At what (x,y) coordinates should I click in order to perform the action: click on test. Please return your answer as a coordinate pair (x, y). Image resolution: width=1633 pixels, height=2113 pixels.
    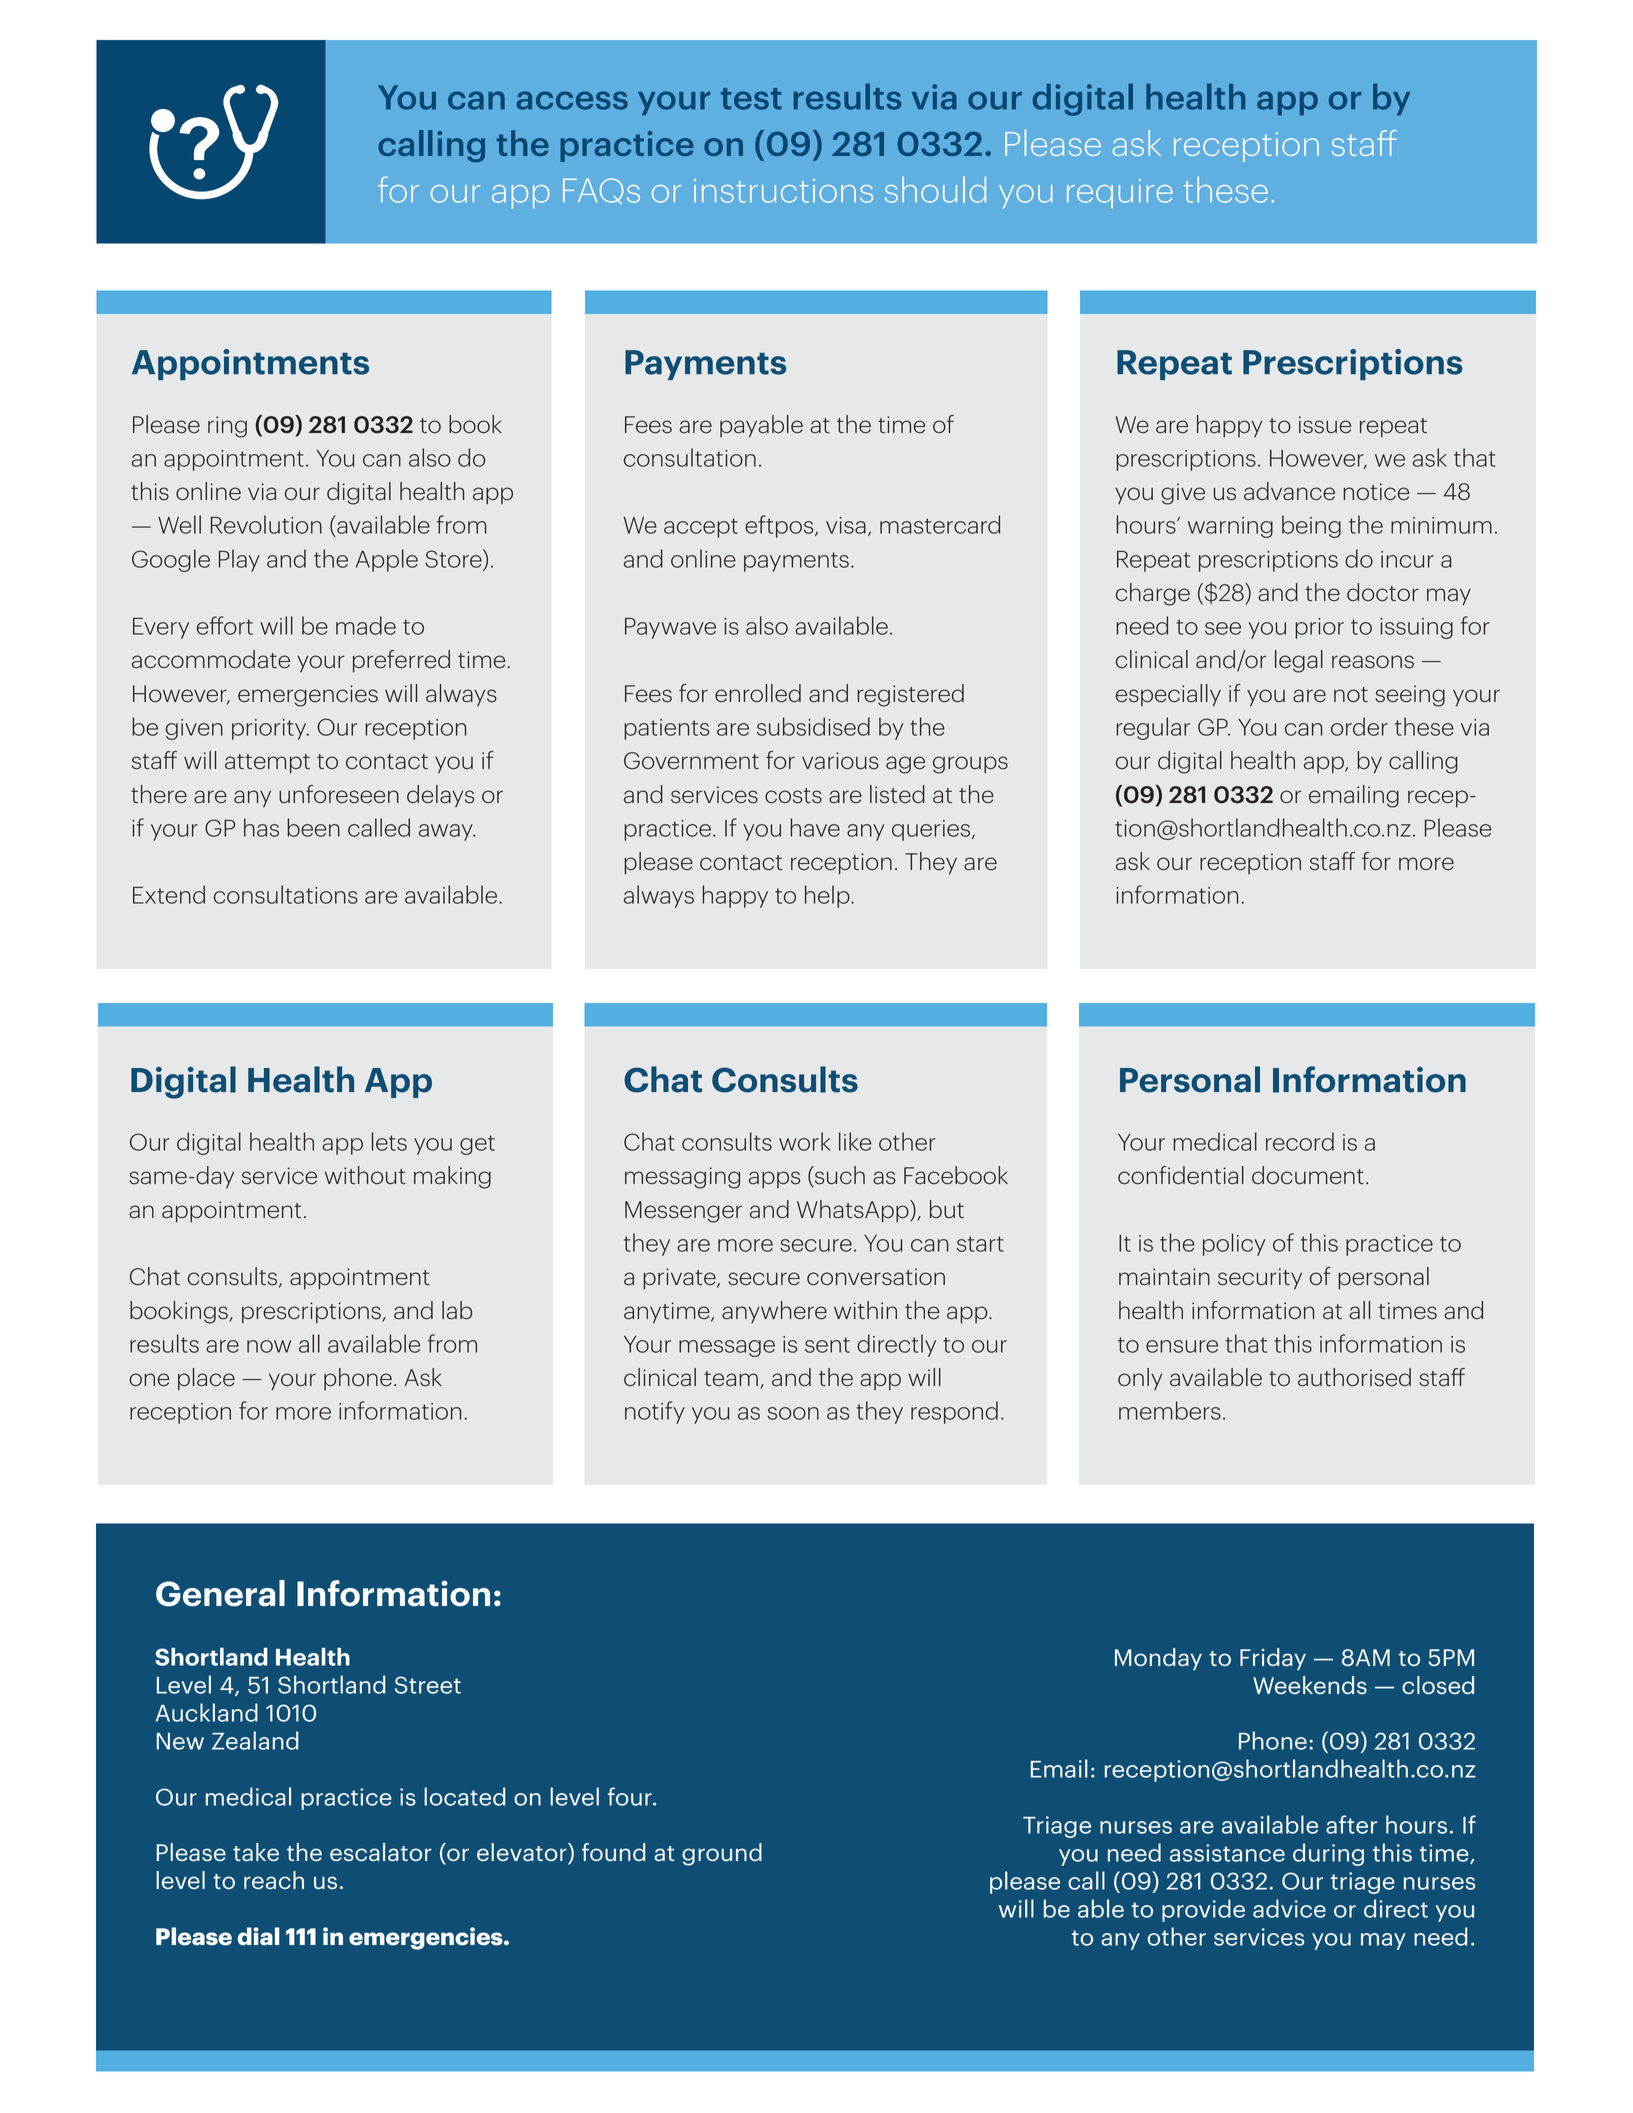
    Looking at the image, I should click on (751, 99).
